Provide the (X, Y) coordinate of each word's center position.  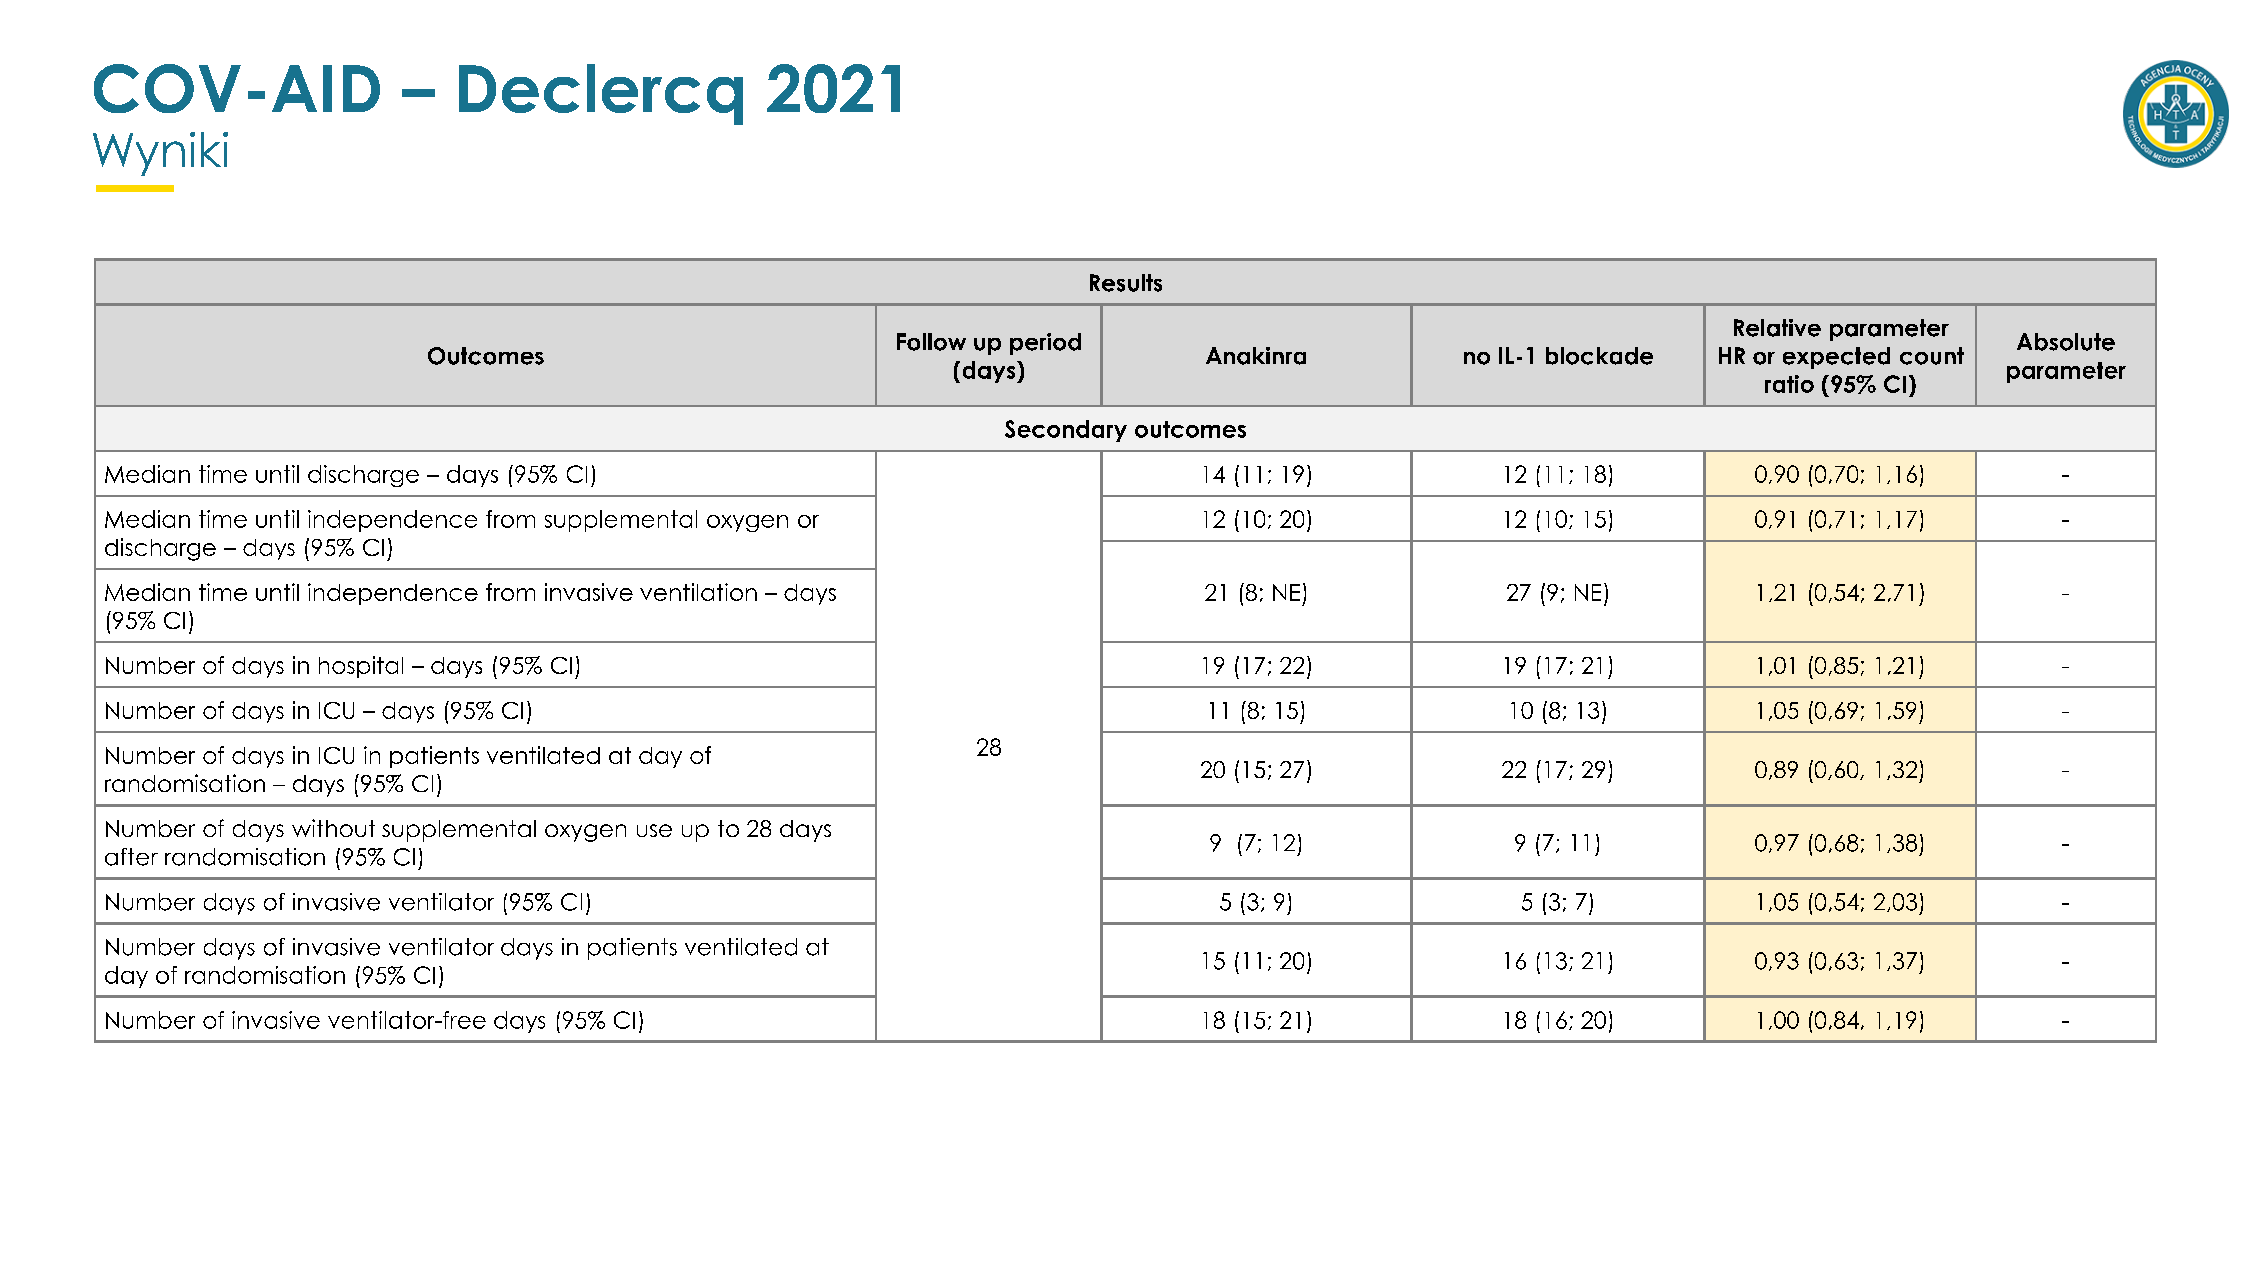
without (333, 828)
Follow (931, 342)
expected (1836, 358)
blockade (1599, 356)
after (131, 857)
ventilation (698, 592)
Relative (1777, 328)
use (654, 830)
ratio (1789, 384)
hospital (361, 667)
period (1045, 344)
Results (1126, 283)
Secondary (1066, 431)
